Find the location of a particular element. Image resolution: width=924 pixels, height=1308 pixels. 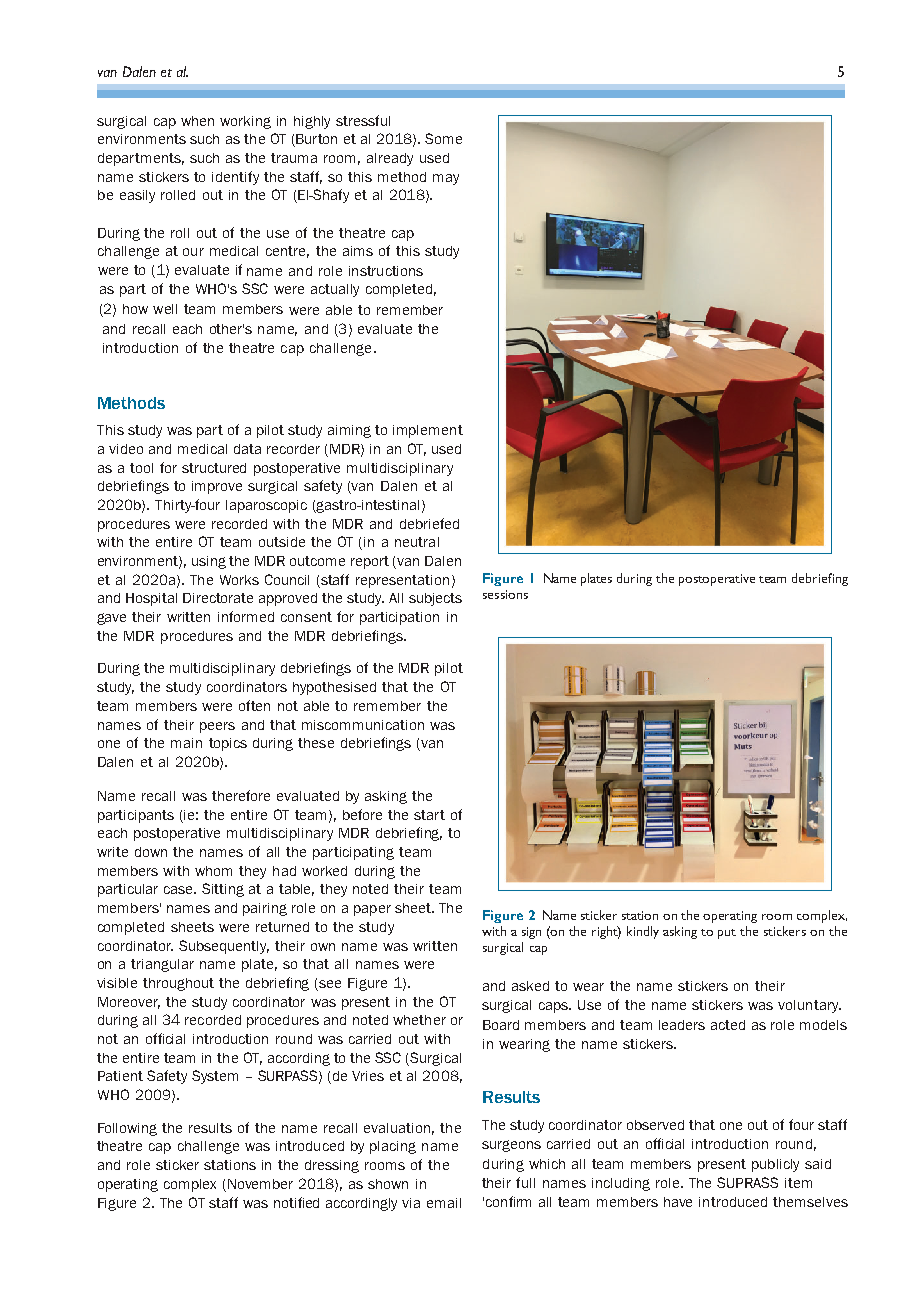

when is located at coordinates (197, 121).
